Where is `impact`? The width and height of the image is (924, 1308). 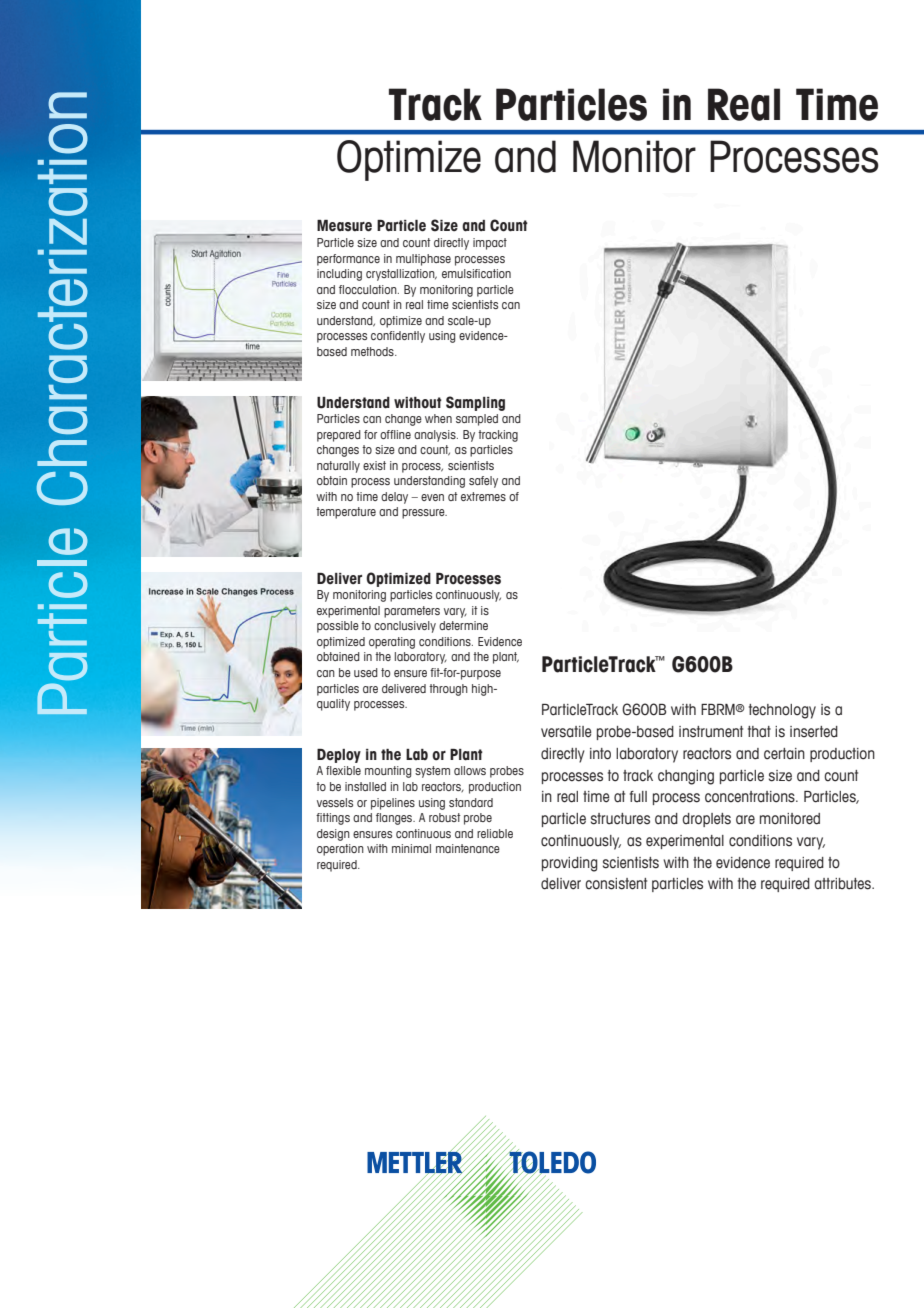
impact is located at coordinates (490, 244).
